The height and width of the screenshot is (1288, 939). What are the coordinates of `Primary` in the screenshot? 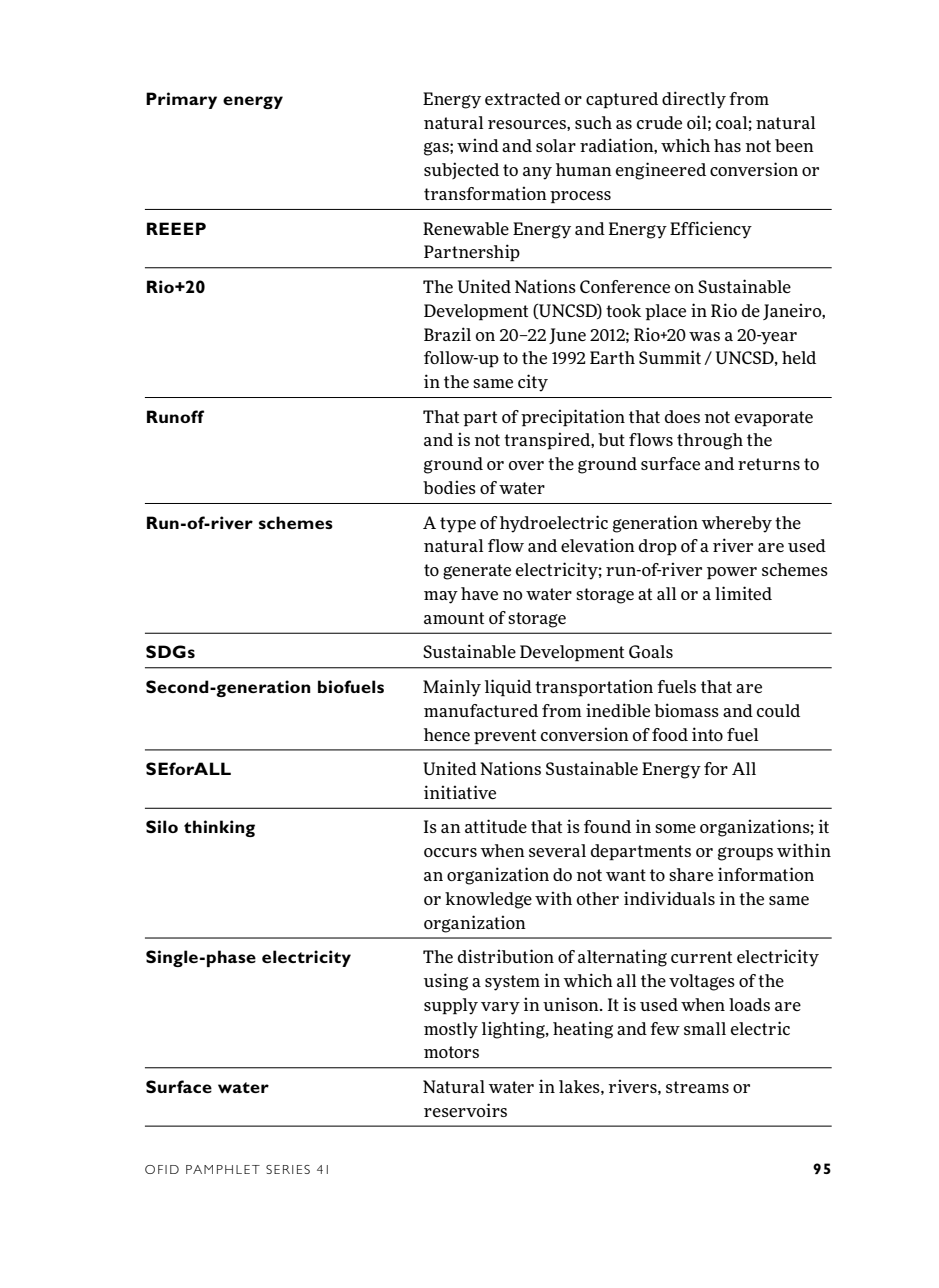 It's located at (181, 100).
